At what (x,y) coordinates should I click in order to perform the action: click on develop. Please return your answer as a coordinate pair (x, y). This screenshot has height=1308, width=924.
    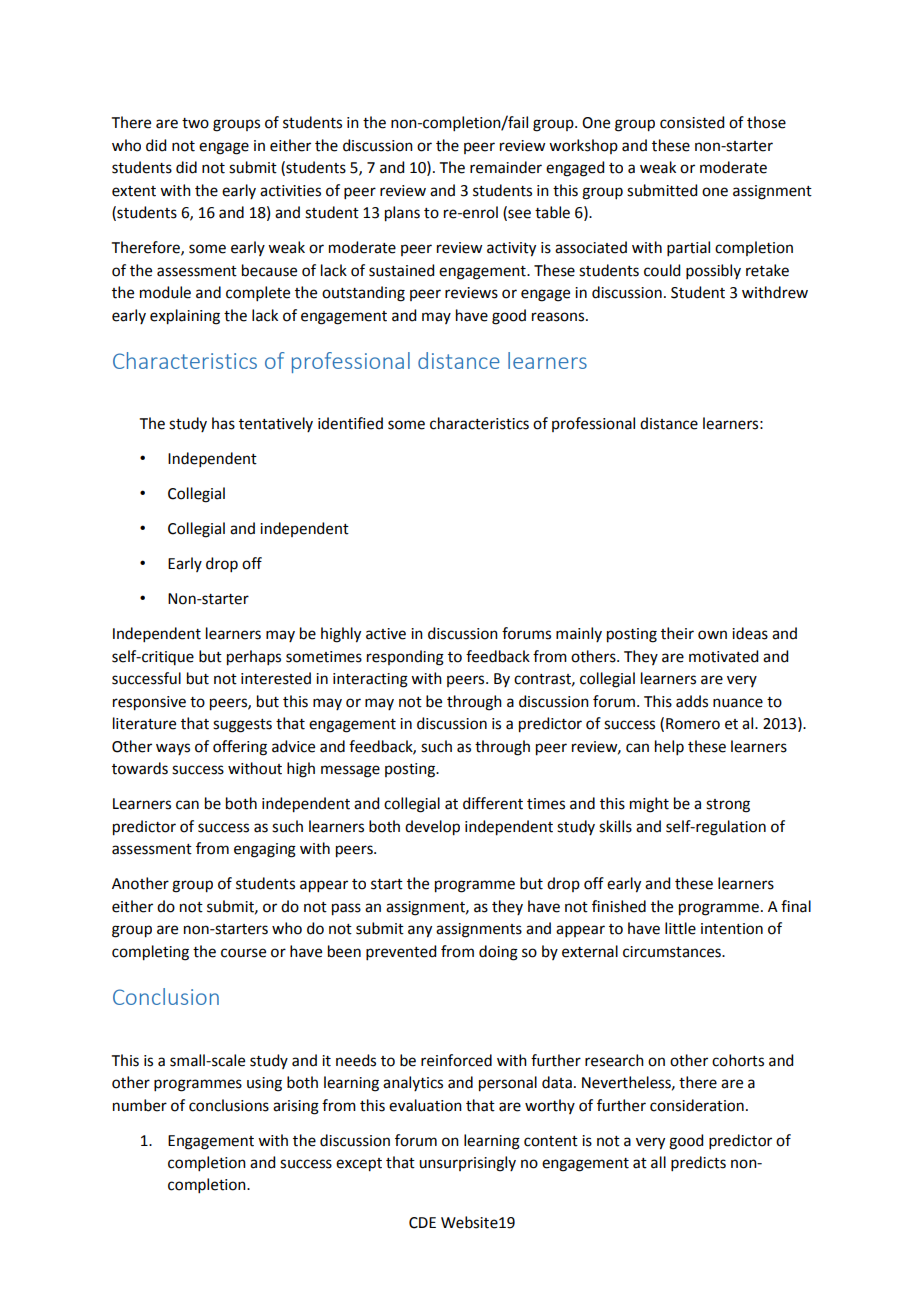
    Looking at the image, I should click on (432, 828).
